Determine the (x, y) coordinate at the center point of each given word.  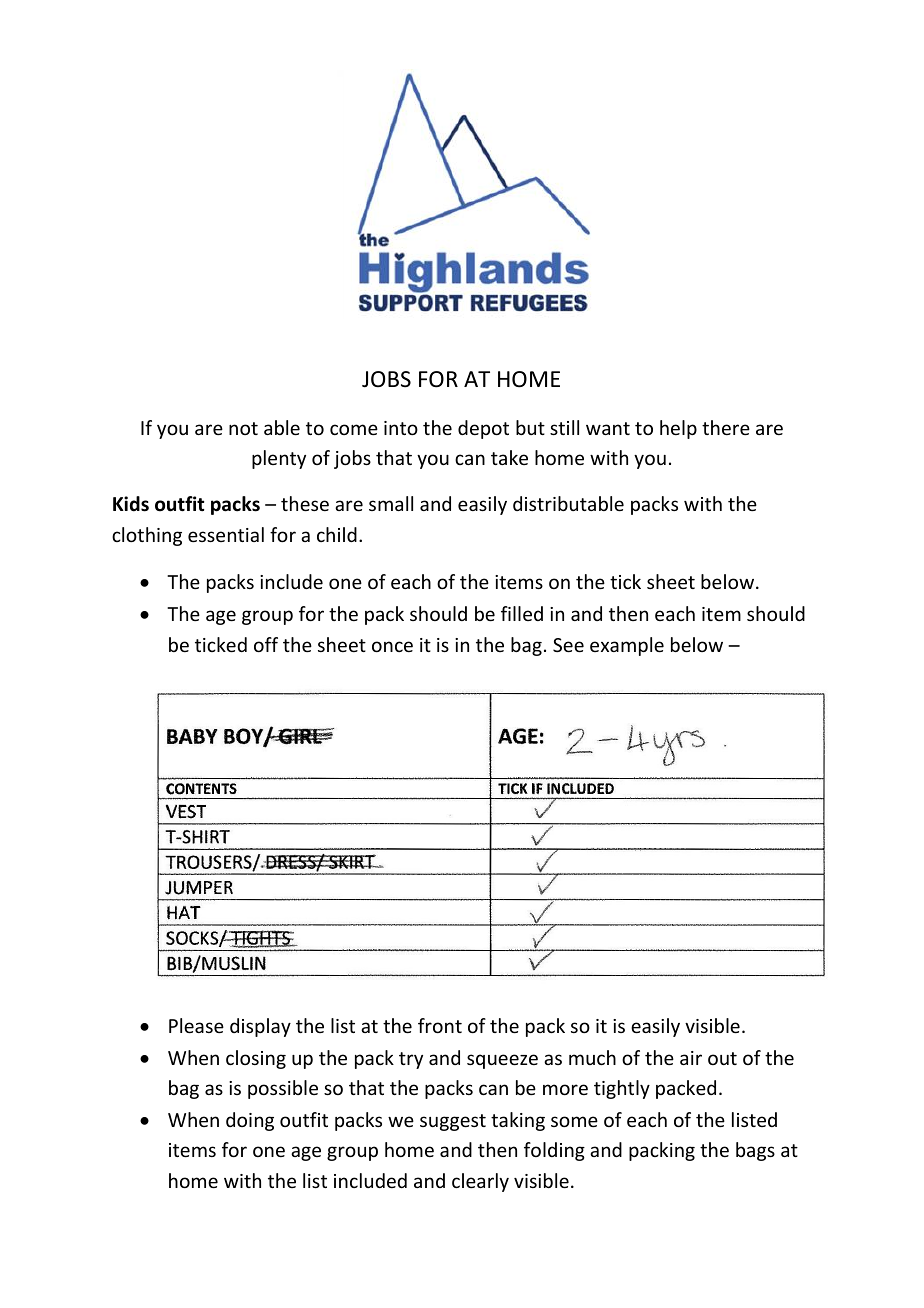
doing (250, 1121)
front (440, 1025)
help (678, 429)
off (266, 644)
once (392, 646)
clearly (480, 1182)
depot (483, 429)
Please (196, 1025)
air (691, 1058)
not (243, 428)
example (627, 646)
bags (755, 1151)
